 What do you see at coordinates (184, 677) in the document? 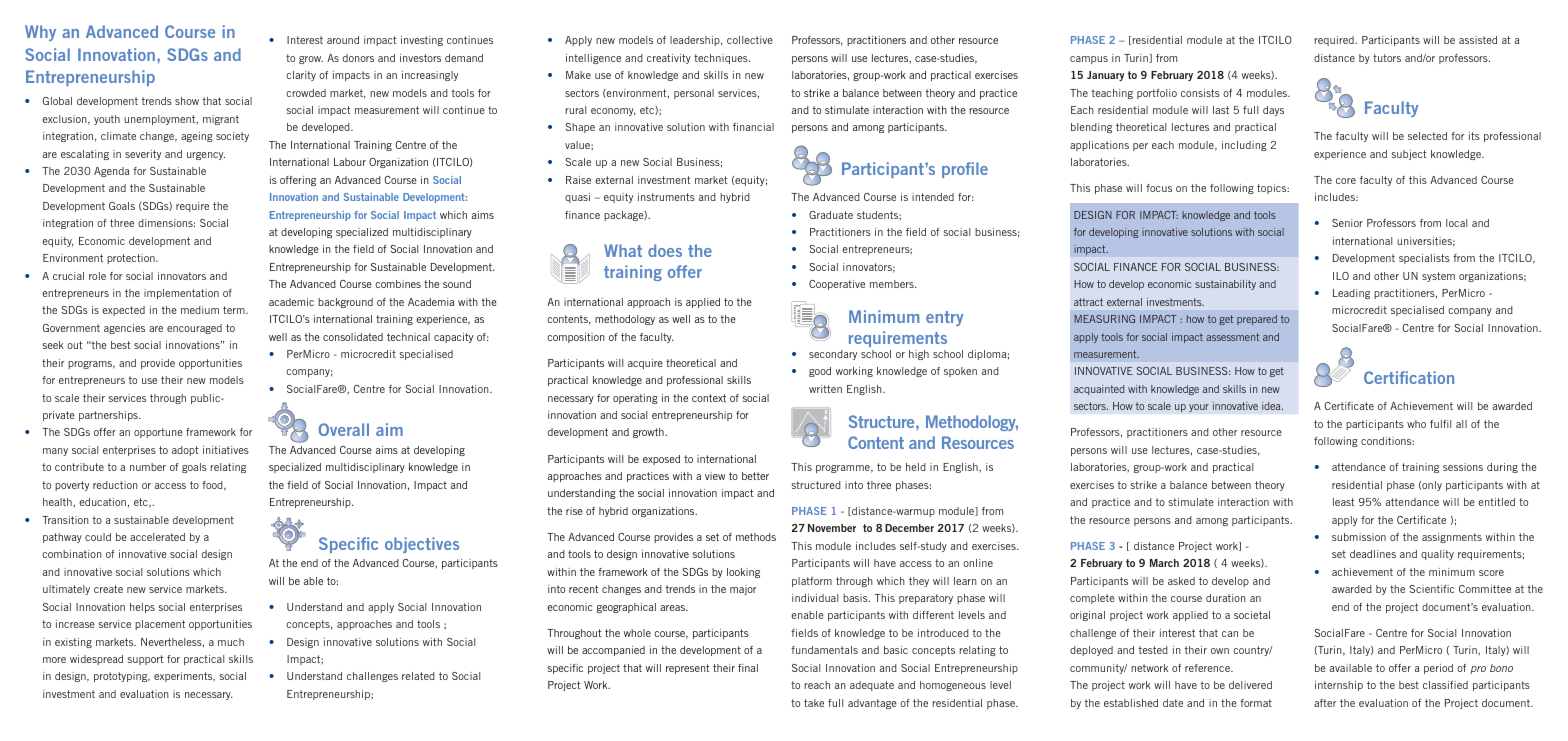
I see `experiments` at bounding box center [184, 677].
